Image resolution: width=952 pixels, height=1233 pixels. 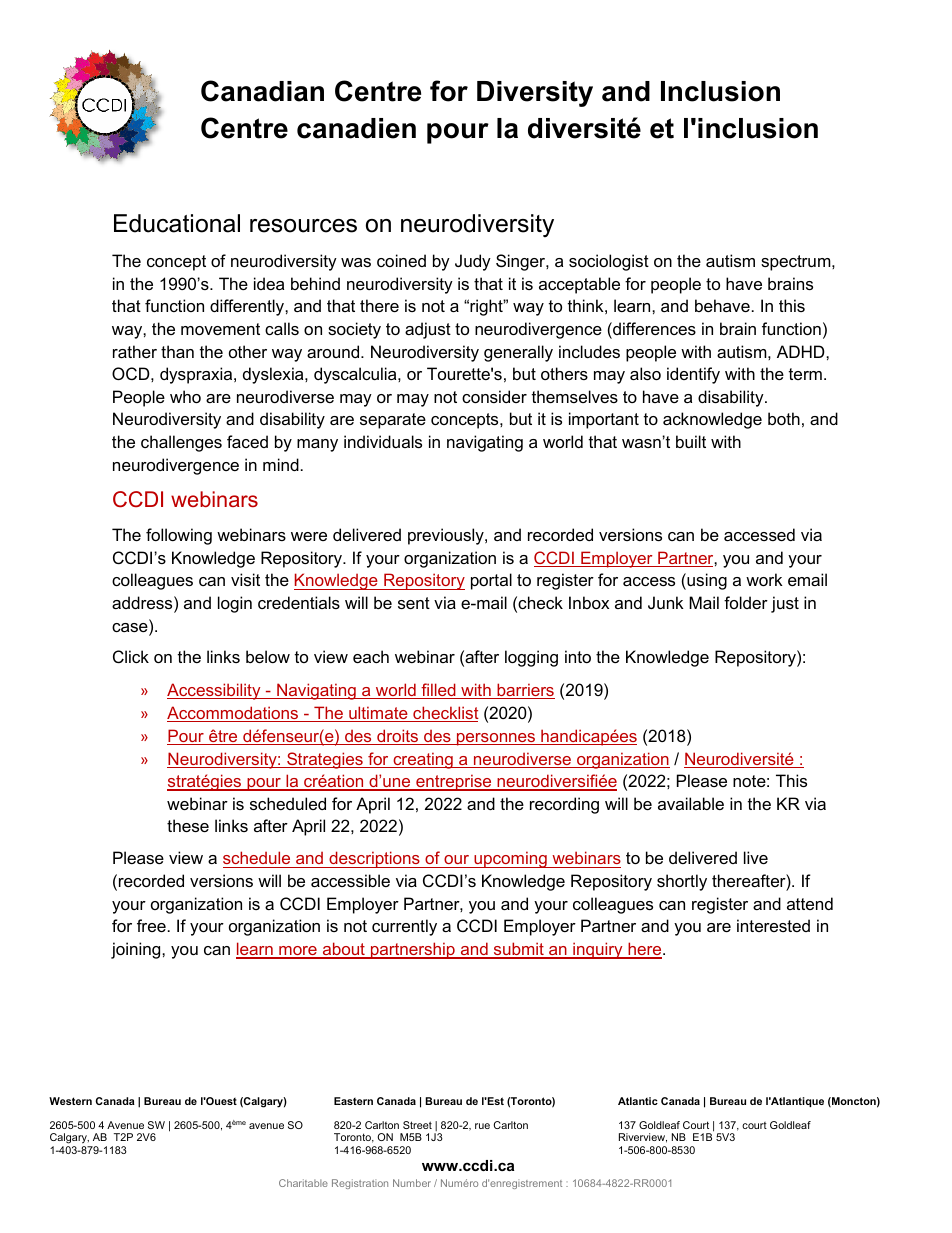 I want to click on consider, so click(x=494, y=396).
